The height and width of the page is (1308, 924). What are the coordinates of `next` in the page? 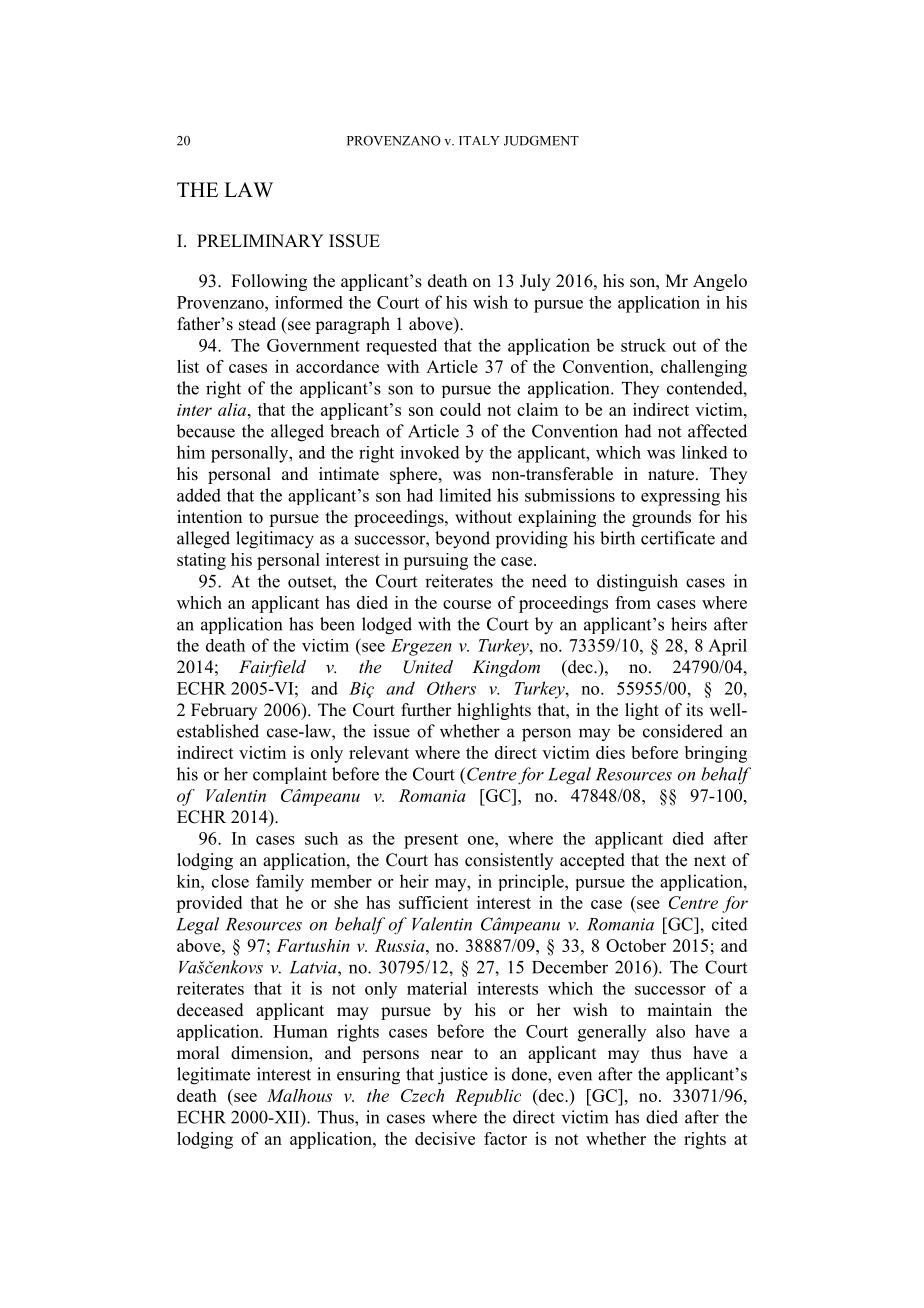 It's located at (710, 861).
